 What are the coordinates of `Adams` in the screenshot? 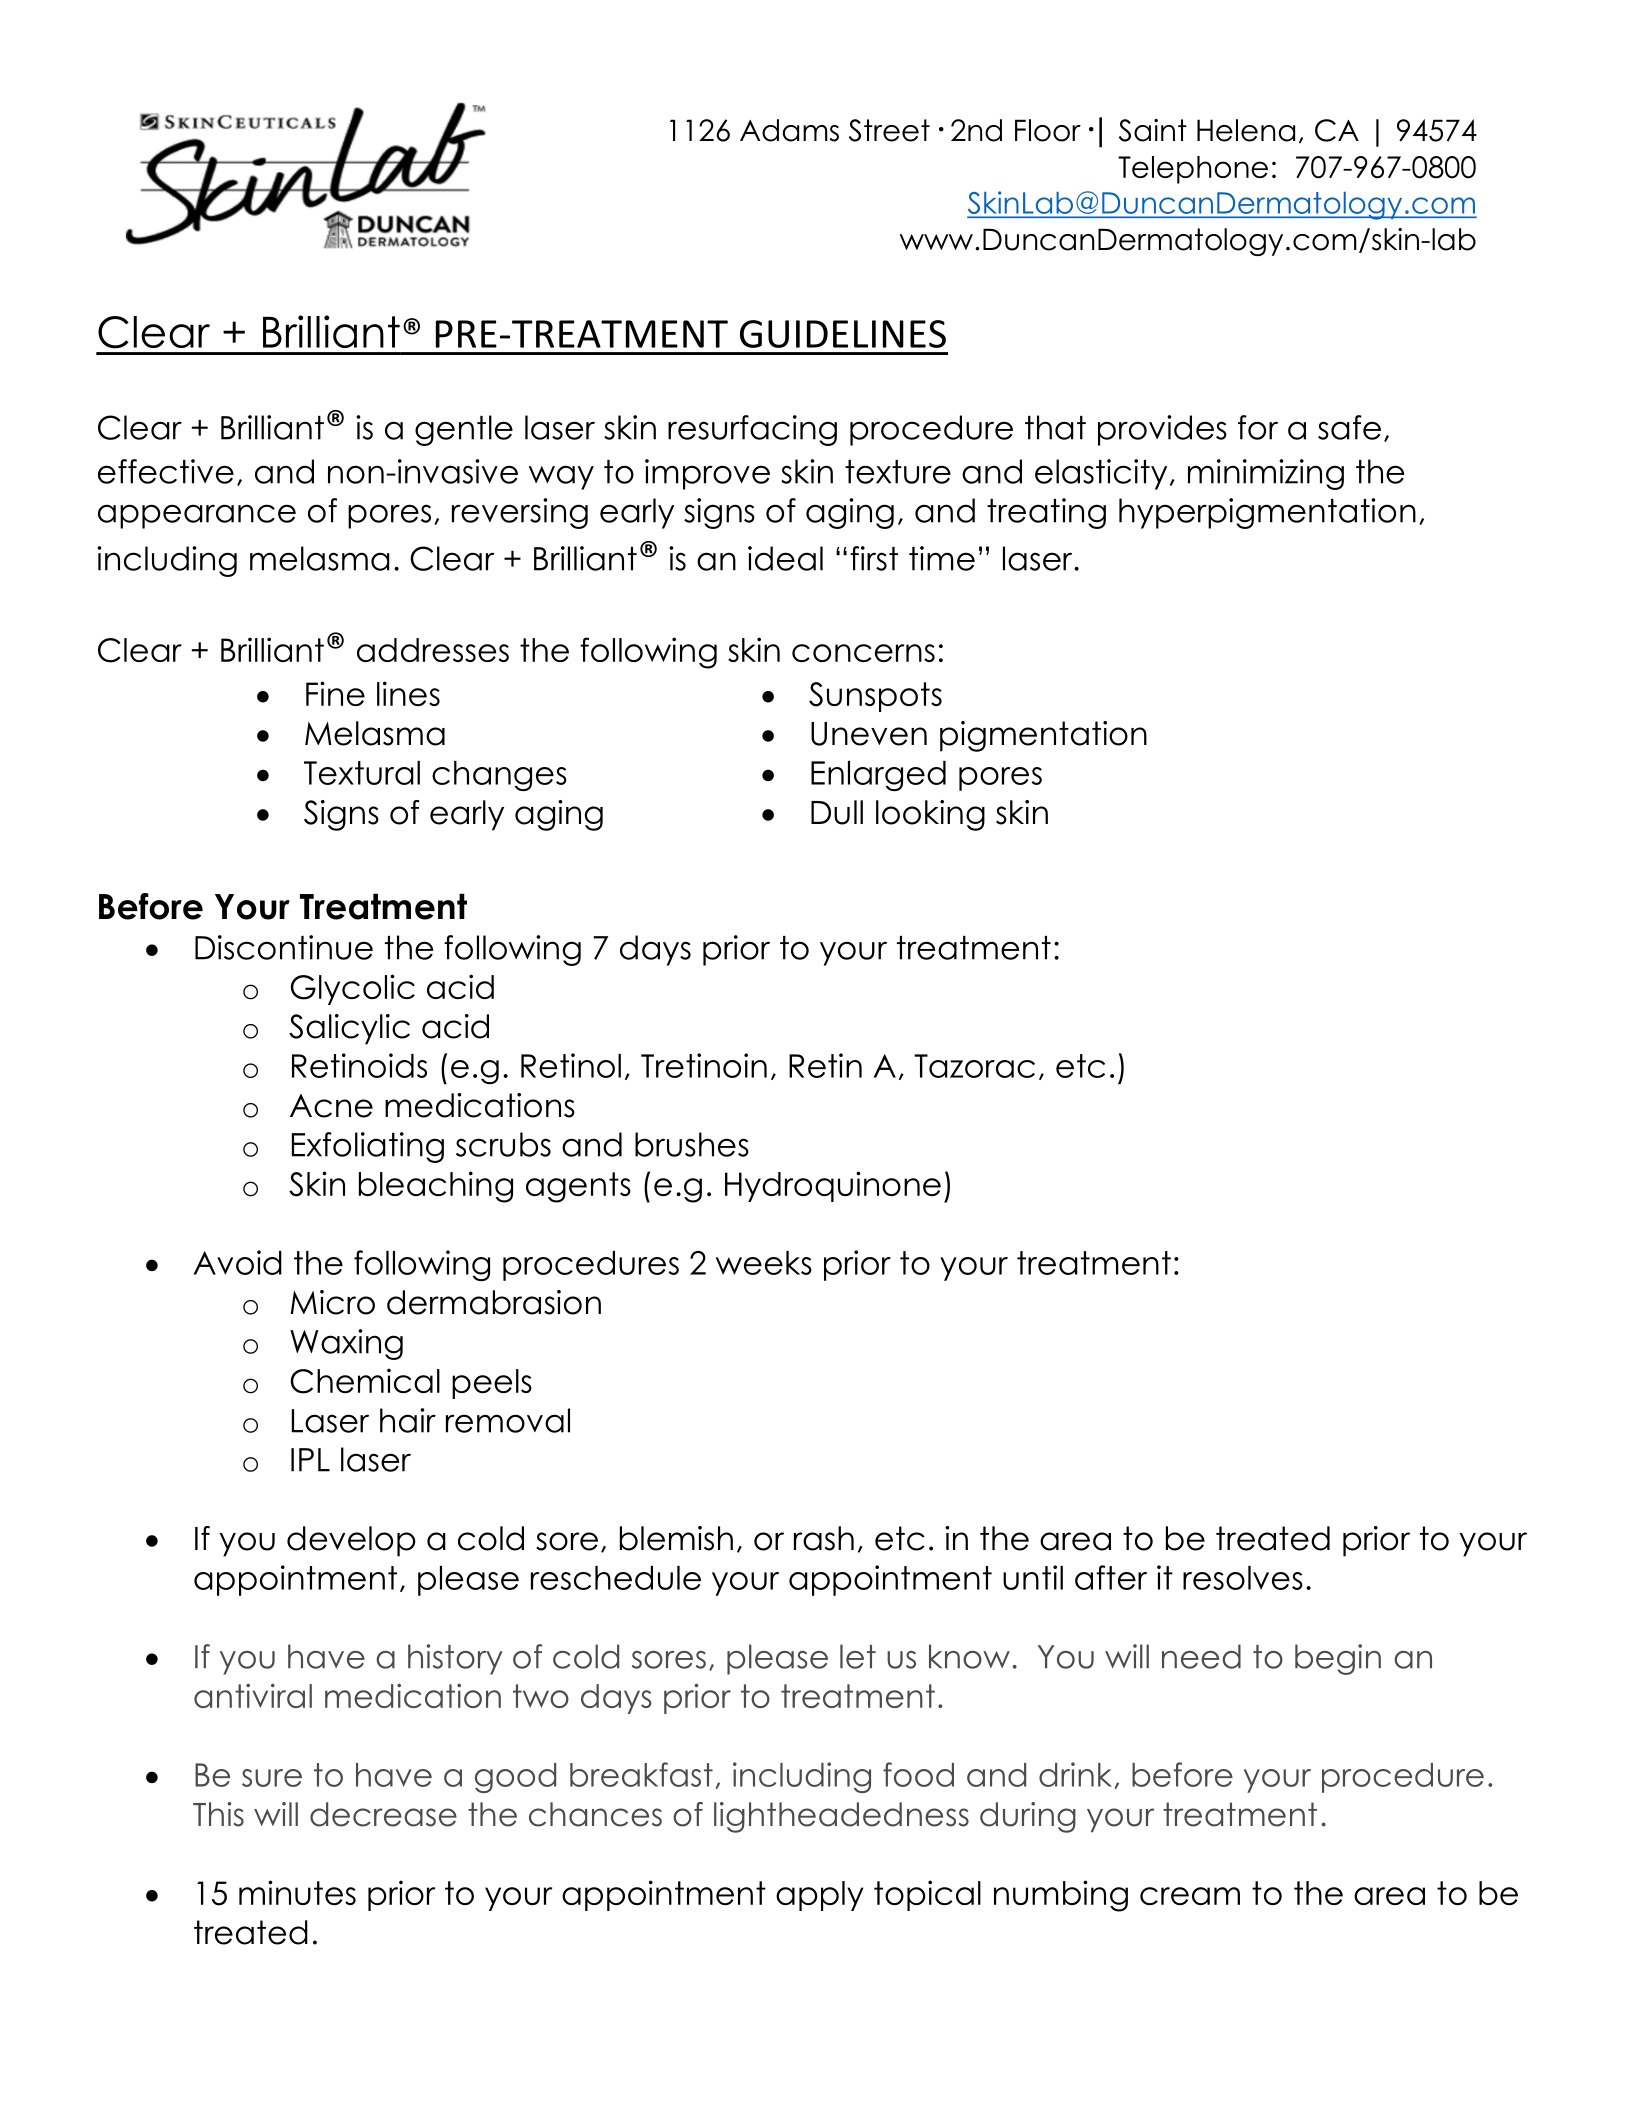 It's located at (789, 130).
